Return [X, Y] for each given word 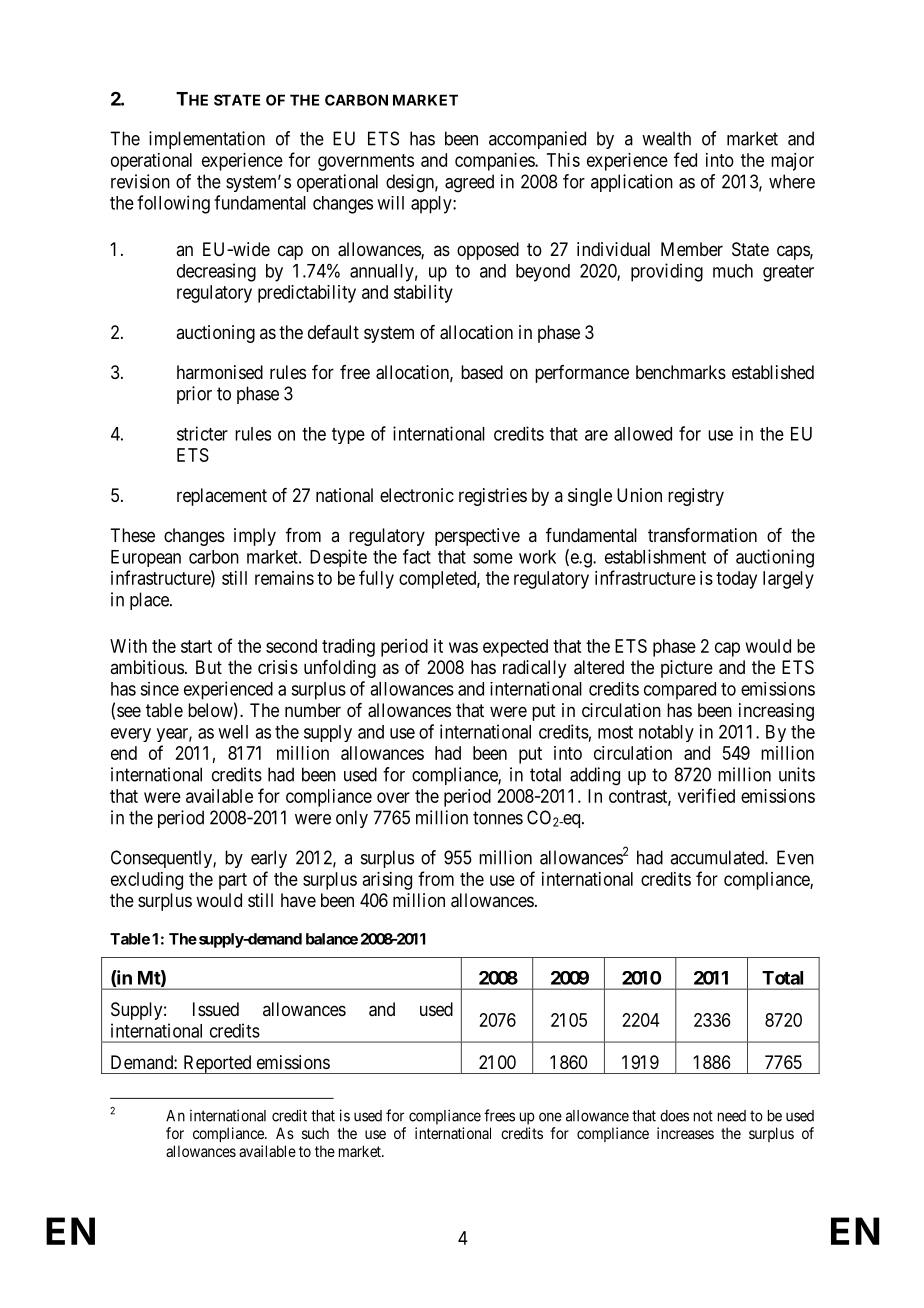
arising [387, 881]
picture [687, 669]
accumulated [718, 857]
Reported [217, 1064]
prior [194, 395]
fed [685, 159]
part [233, 881]
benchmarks [681, 372]
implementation [207, 140]
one [550, 1117]
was [463, 647]
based [482, 372]
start [196, 646]
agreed [469, 183]
